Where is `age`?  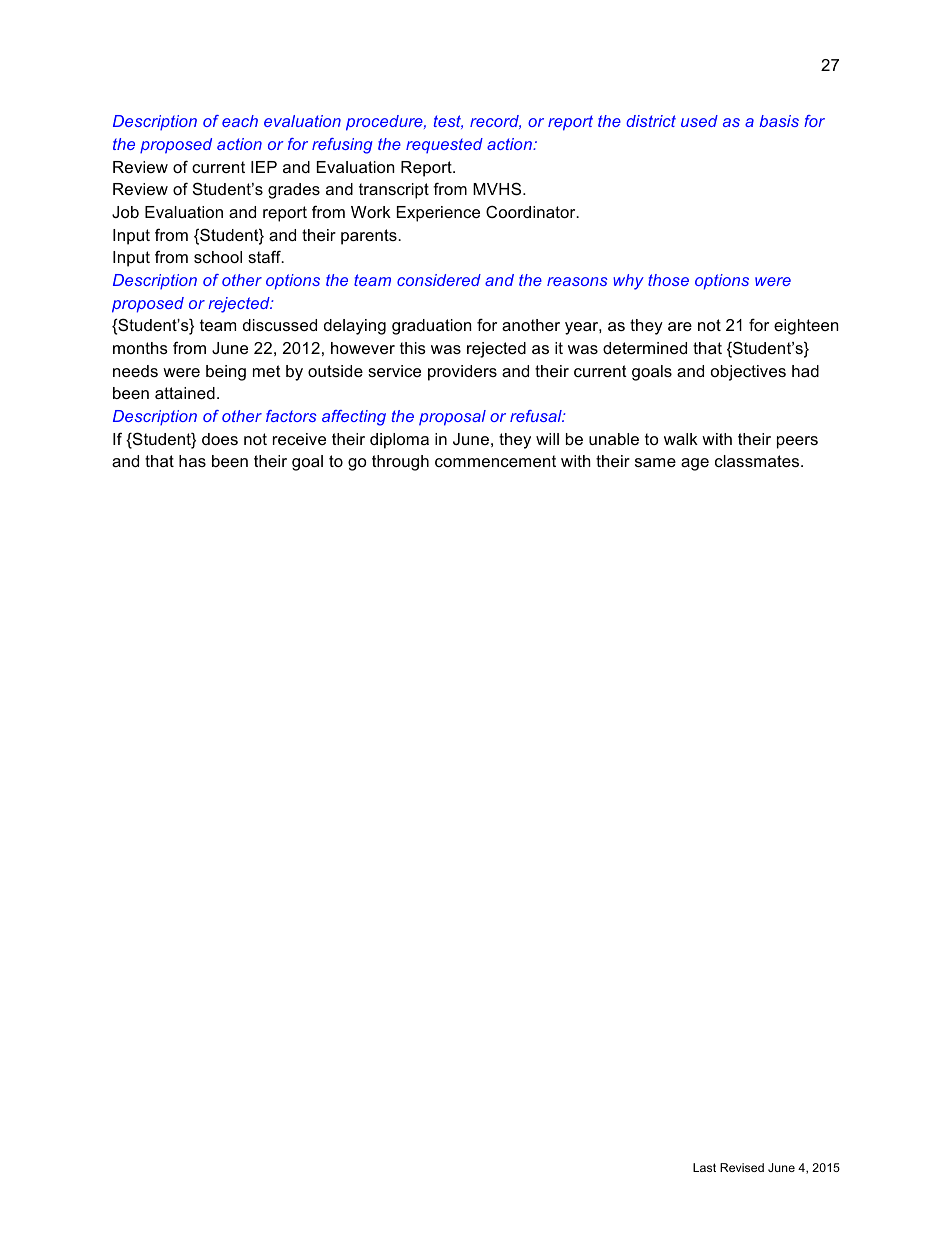
age is located at coordinates (695, 464).
